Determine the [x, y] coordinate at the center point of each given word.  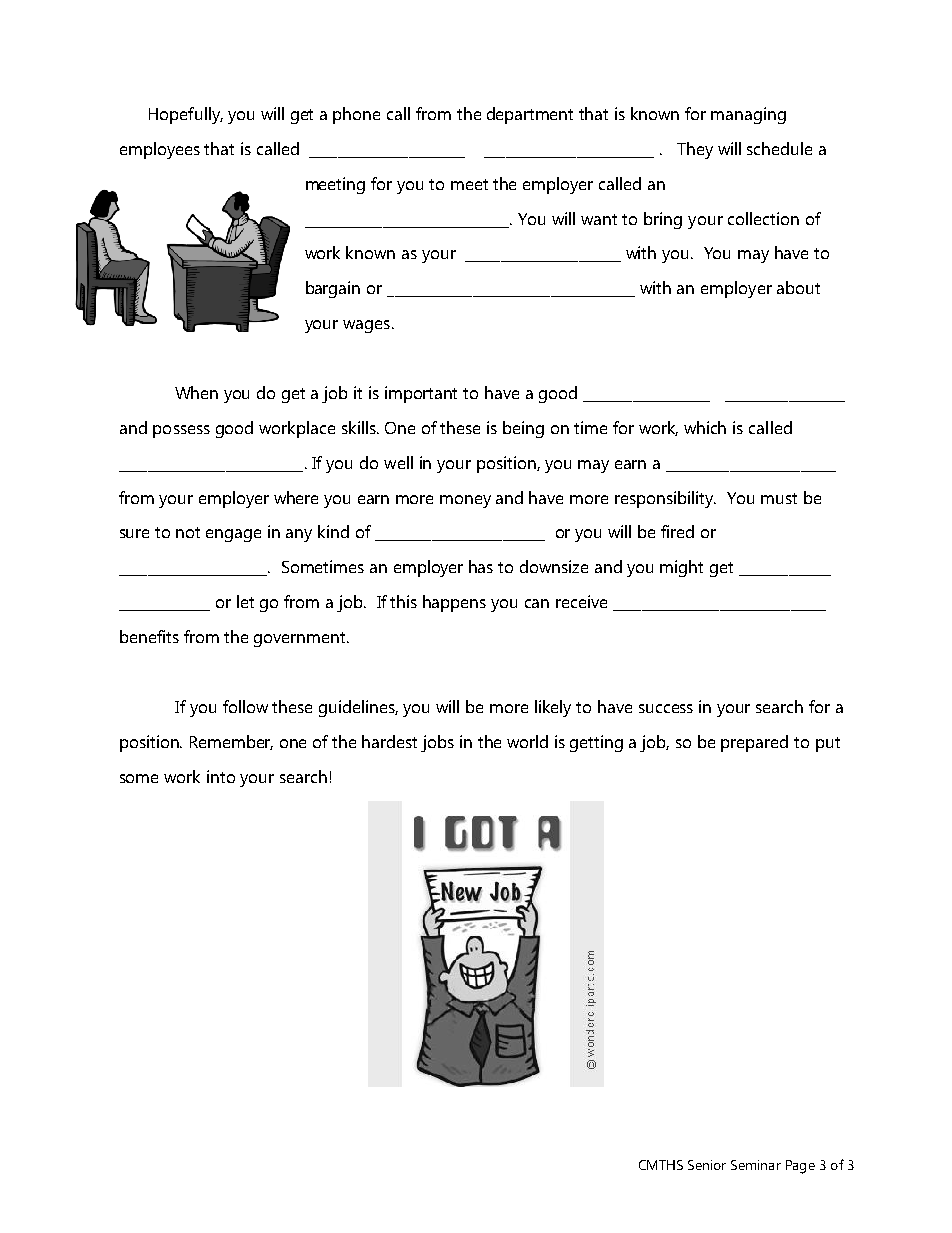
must [779, 498]
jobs [437, 743]
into [221, 776]
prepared [754, 743]
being [523, 429]
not [188, 532]
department [530, 115]
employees [160, 150]
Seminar [756, 1165]
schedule [779, 148]
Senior [707, 1165]
